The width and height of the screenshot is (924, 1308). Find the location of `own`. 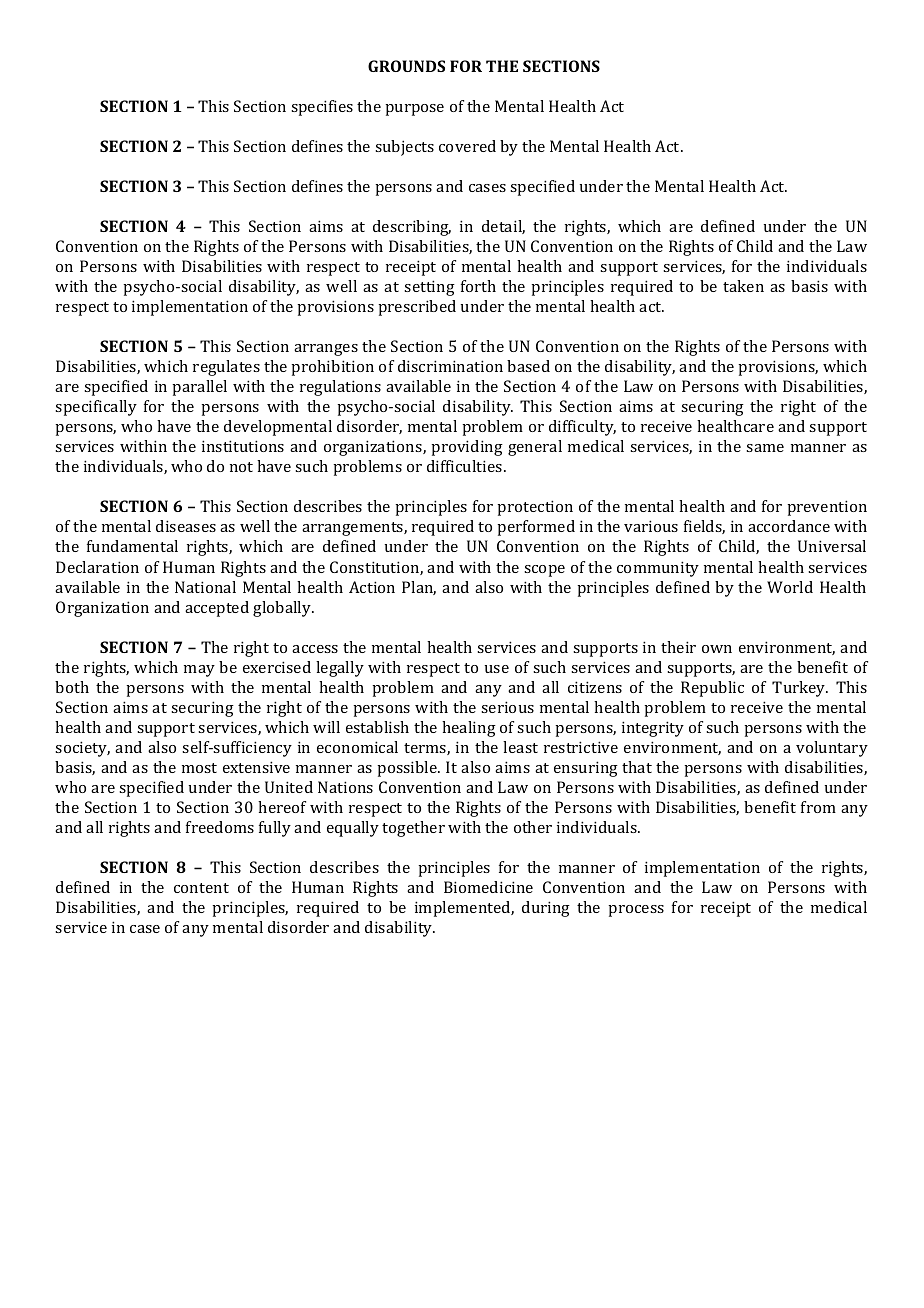

own is located at coordinates (717, 649).
